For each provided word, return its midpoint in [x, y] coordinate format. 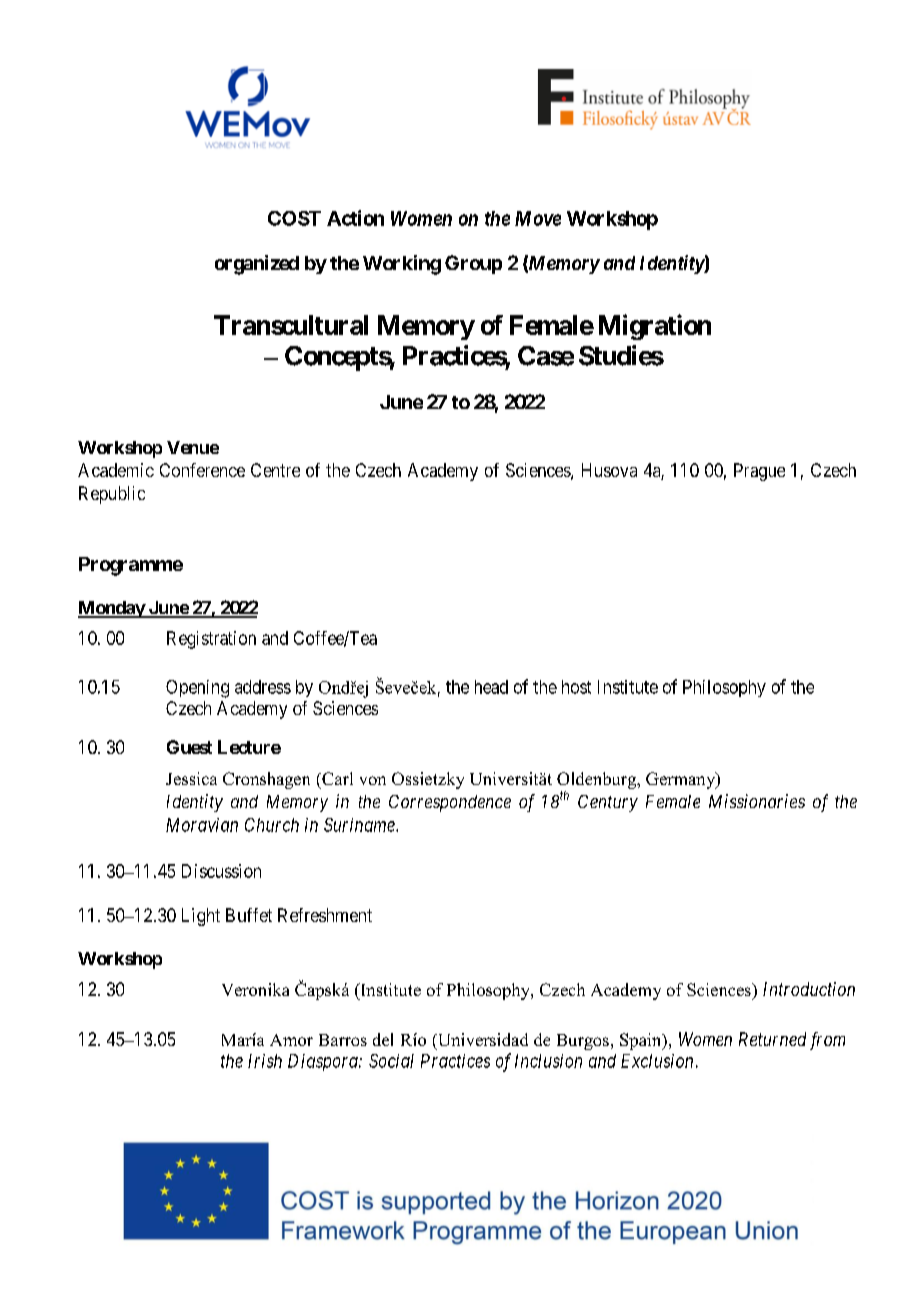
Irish [265, 1061]
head [491, 687]
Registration [211, 640]
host [576, 687]
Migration [655, 327]
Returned [772, 1039]
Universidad [481, 1041]
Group [473, 264]
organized [257, 265]
